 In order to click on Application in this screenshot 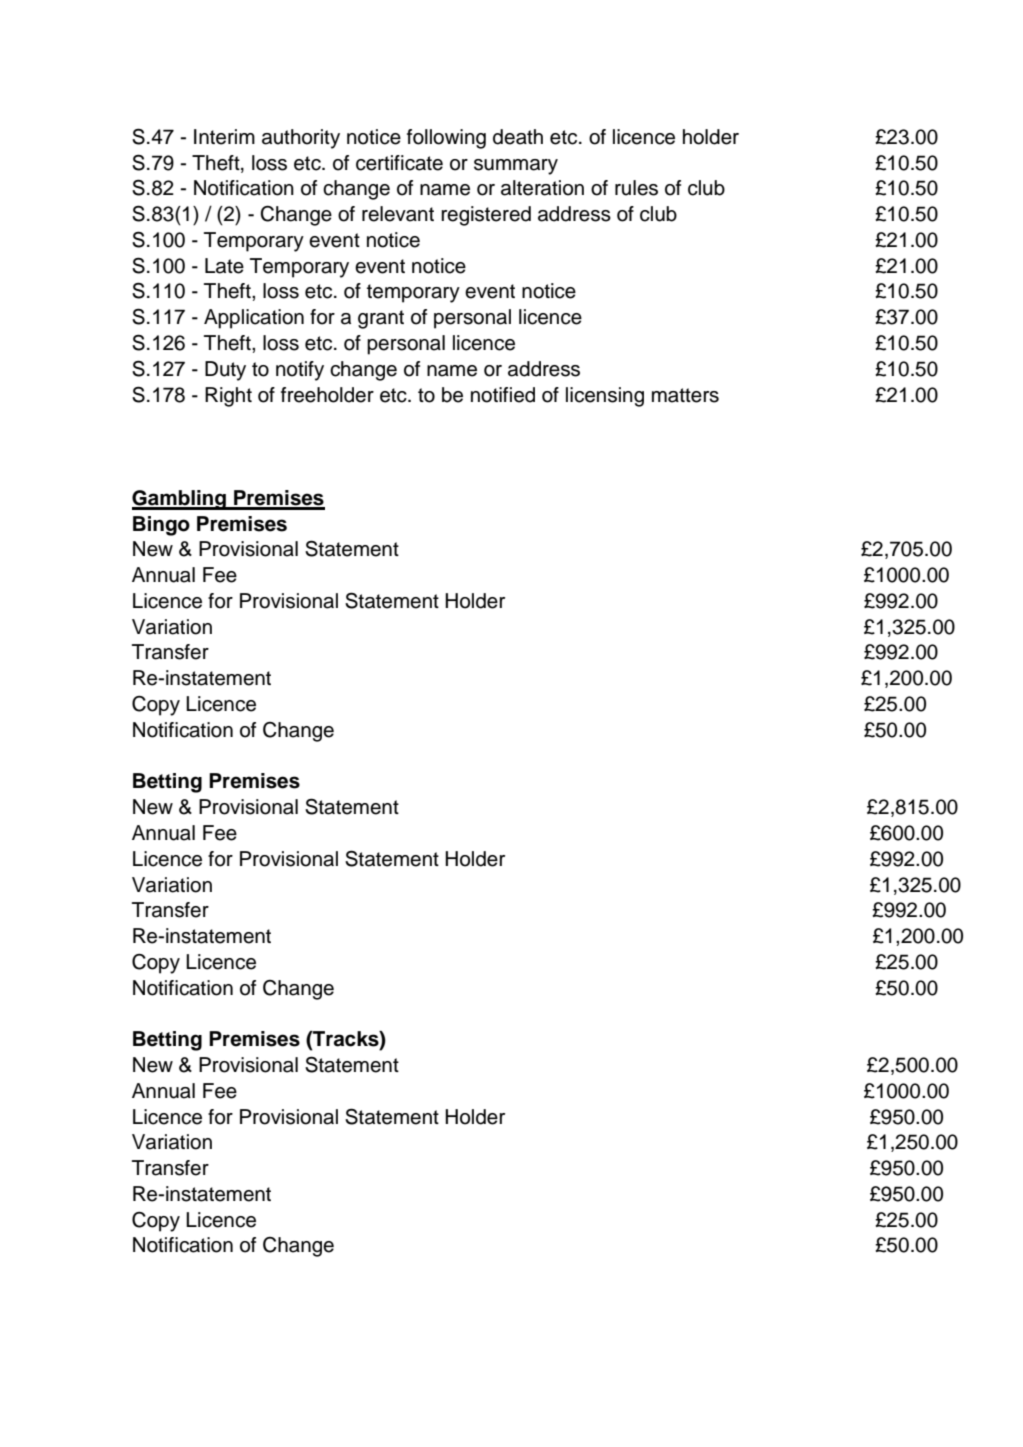, I will do `click(254, 319)`.
